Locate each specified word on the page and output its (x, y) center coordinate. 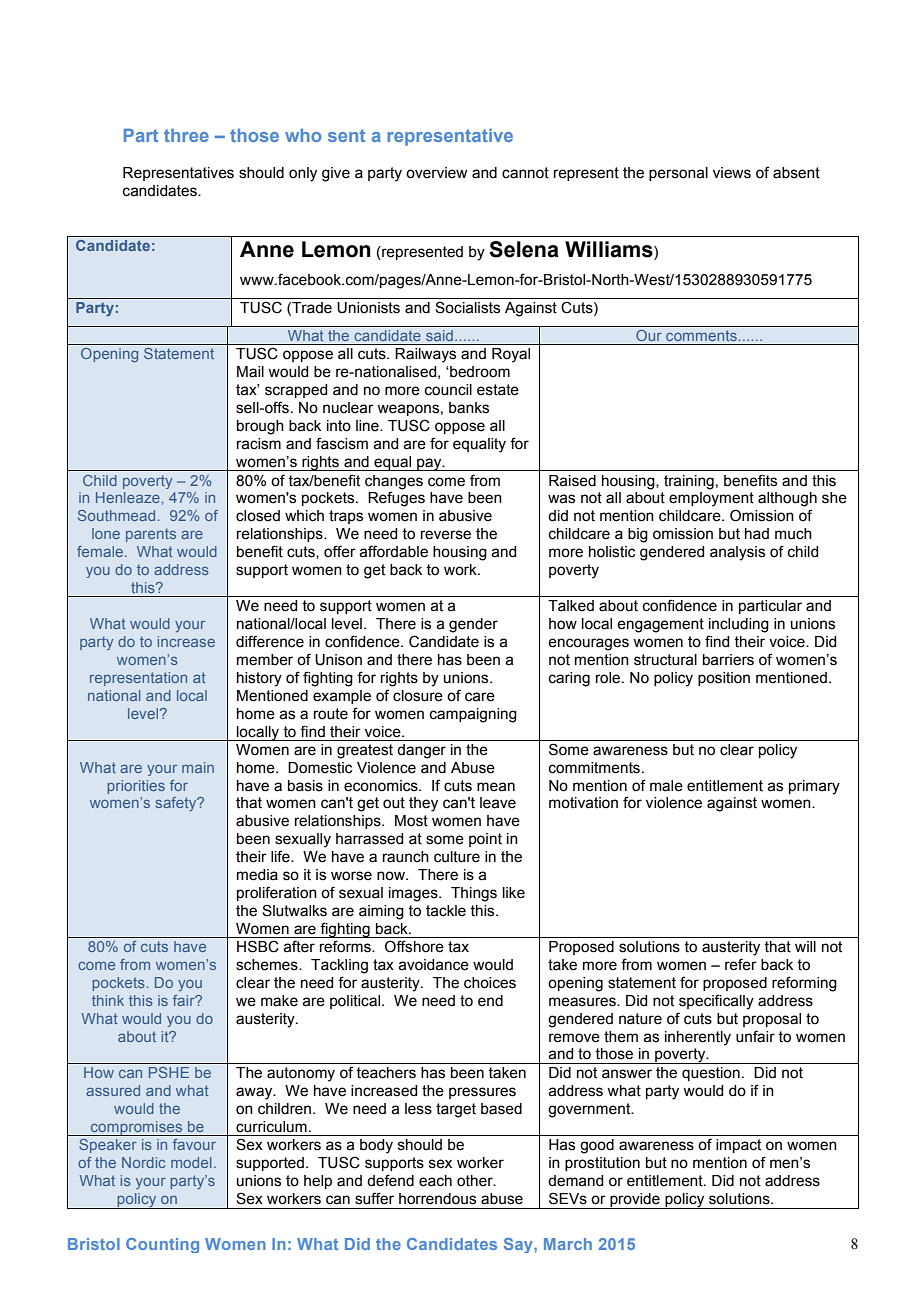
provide (635, 1201)
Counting (162, 1245)
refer (741, 964)
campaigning (473, 715)
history (259, 679)
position (724, 679)
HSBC (258, 946)
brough (260, 427)
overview (436, 173)
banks (469, 408)
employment (711, 499)
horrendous (437, 1199)
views (732, 173)
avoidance (433, 965)
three (186, 135)
